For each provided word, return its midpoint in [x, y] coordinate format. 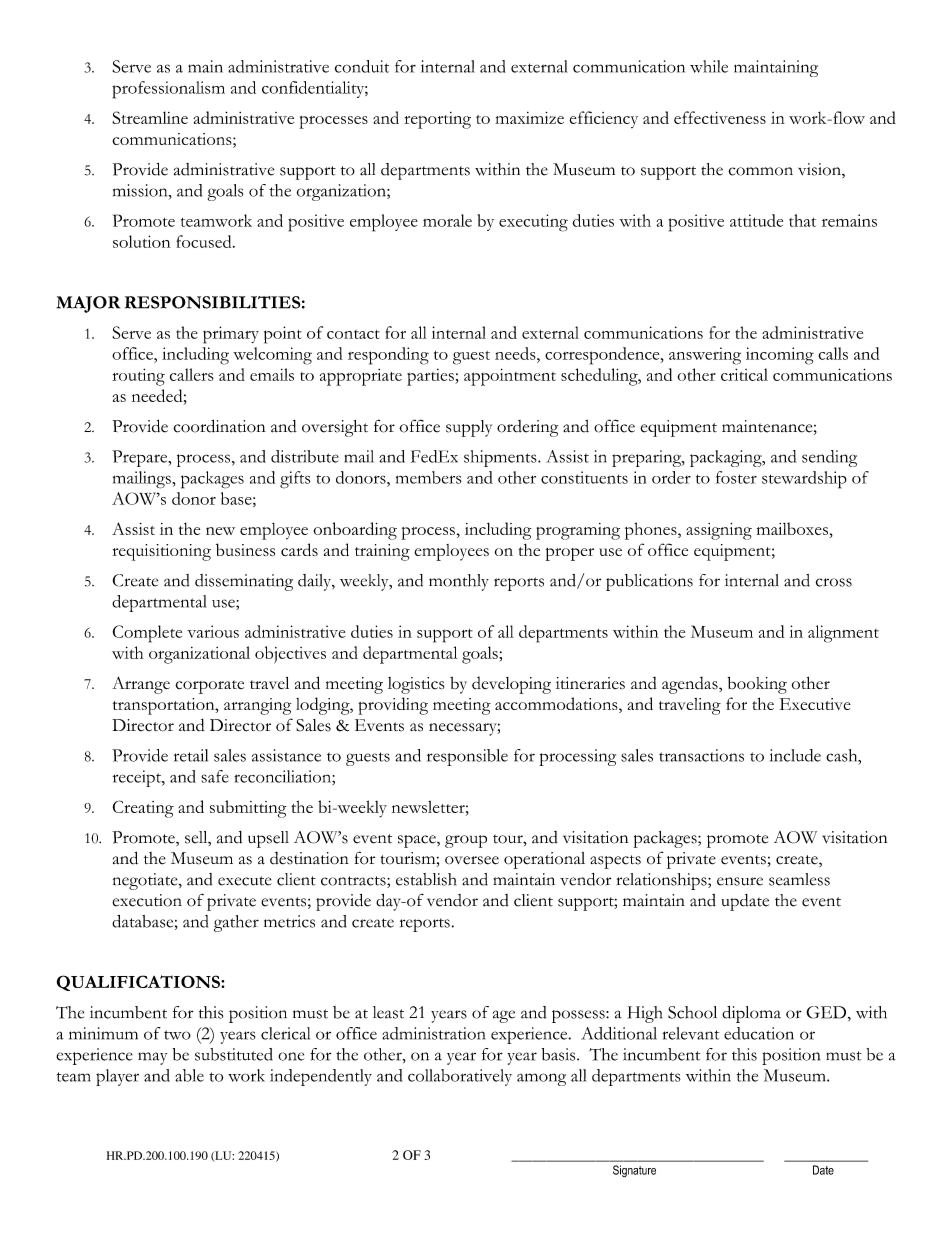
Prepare [141, 458]
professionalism [168, 90]
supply [469, 428]
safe [215, 776]
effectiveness [720, 117]
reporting [437, 120]
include [795, 755]
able [189, 1075]
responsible [467, 757]
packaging [727, 458]
